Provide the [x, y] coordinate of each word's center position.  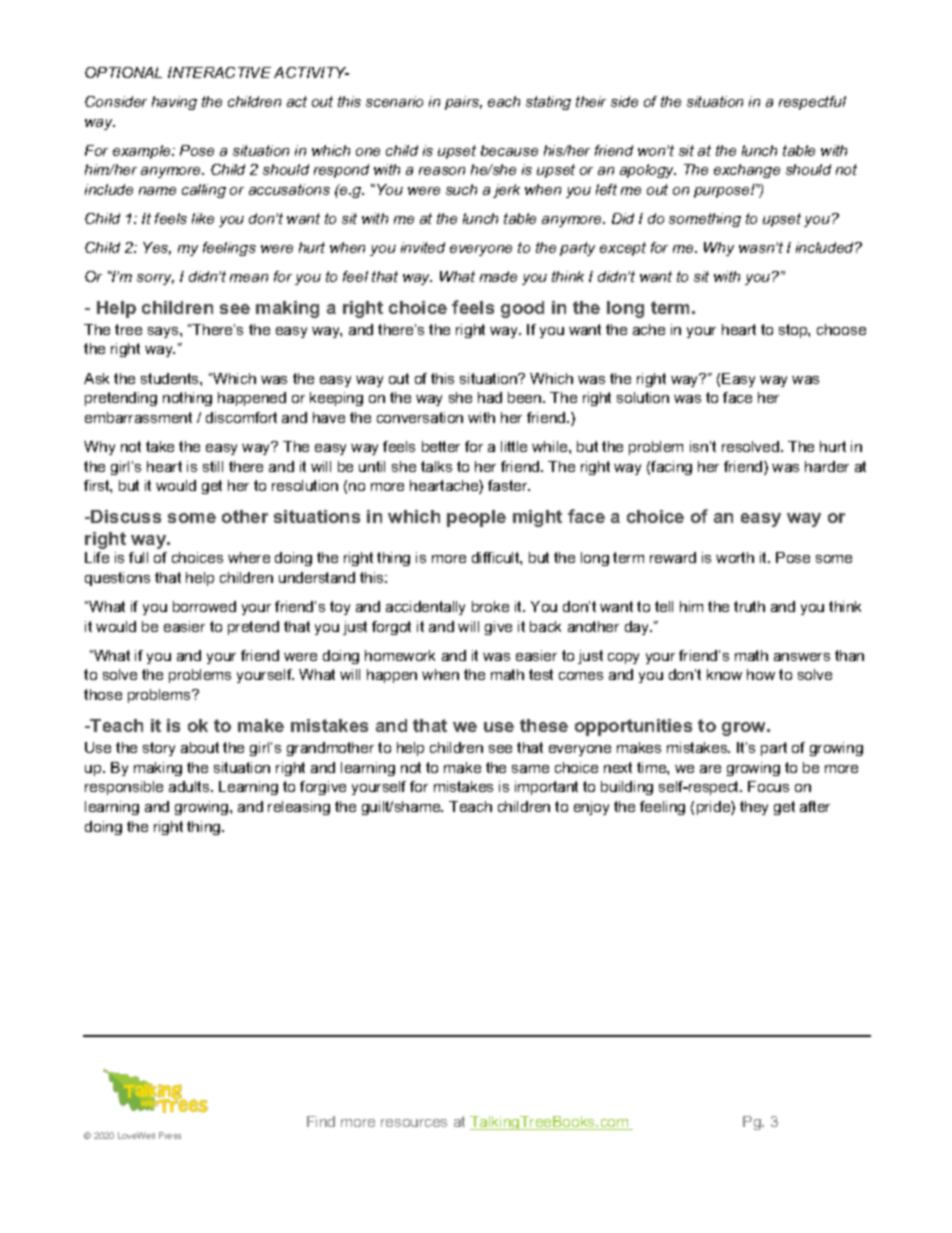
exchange [747, 171]
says [164, 332]
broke [490, 606]
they [754, 808]
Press [170, 1135]
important [546, 788]
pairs [463, 103]
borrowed [204, 606]
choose [841, 329]
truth [749, 606]
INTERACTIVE [219, 72]
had [490, 397]
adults [190, 786]
